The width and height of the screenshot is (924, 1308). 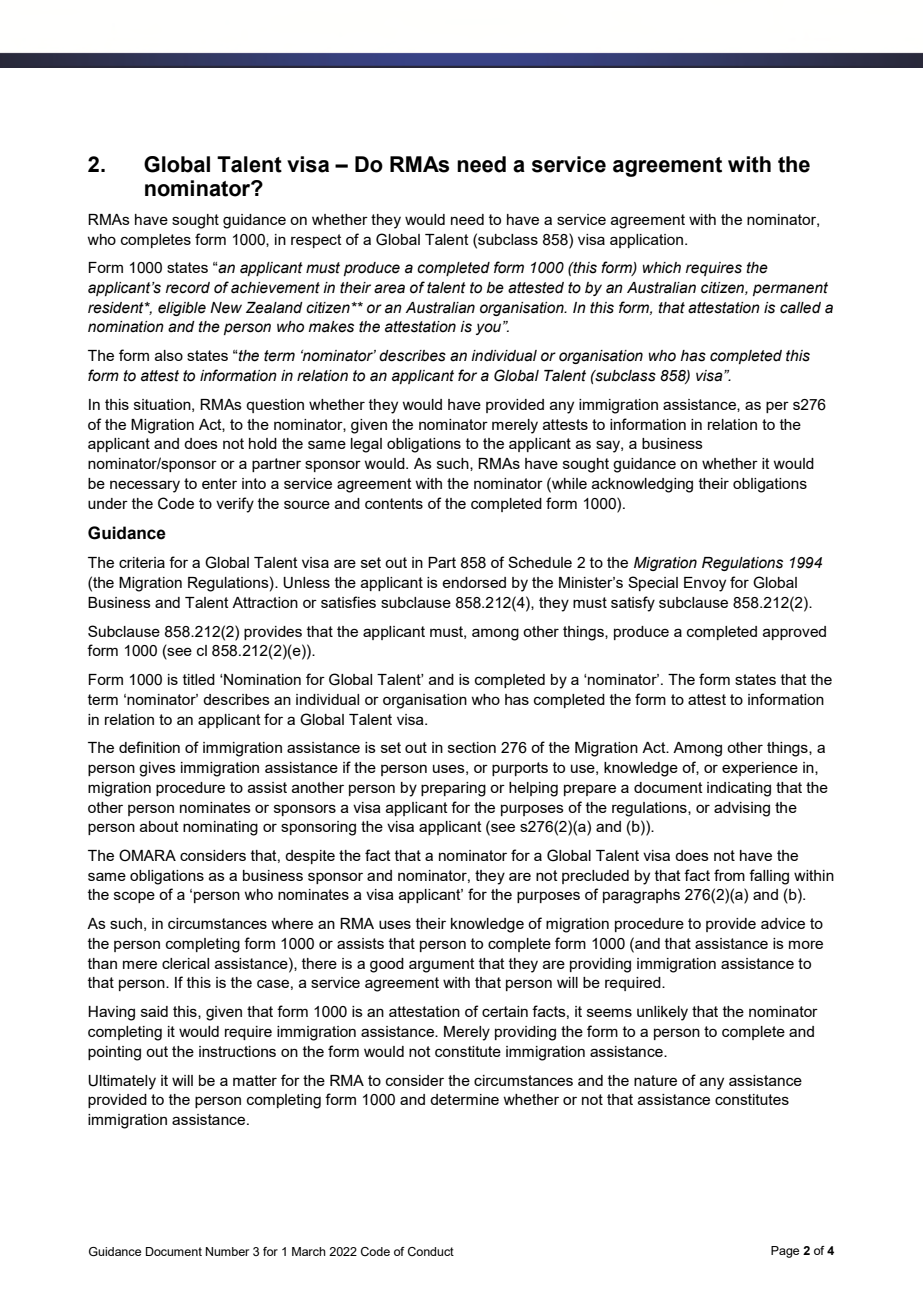 What do you see at coordinates (219, 483) in the screenshot?
I see `enter` at bounding box center [219, 483].
